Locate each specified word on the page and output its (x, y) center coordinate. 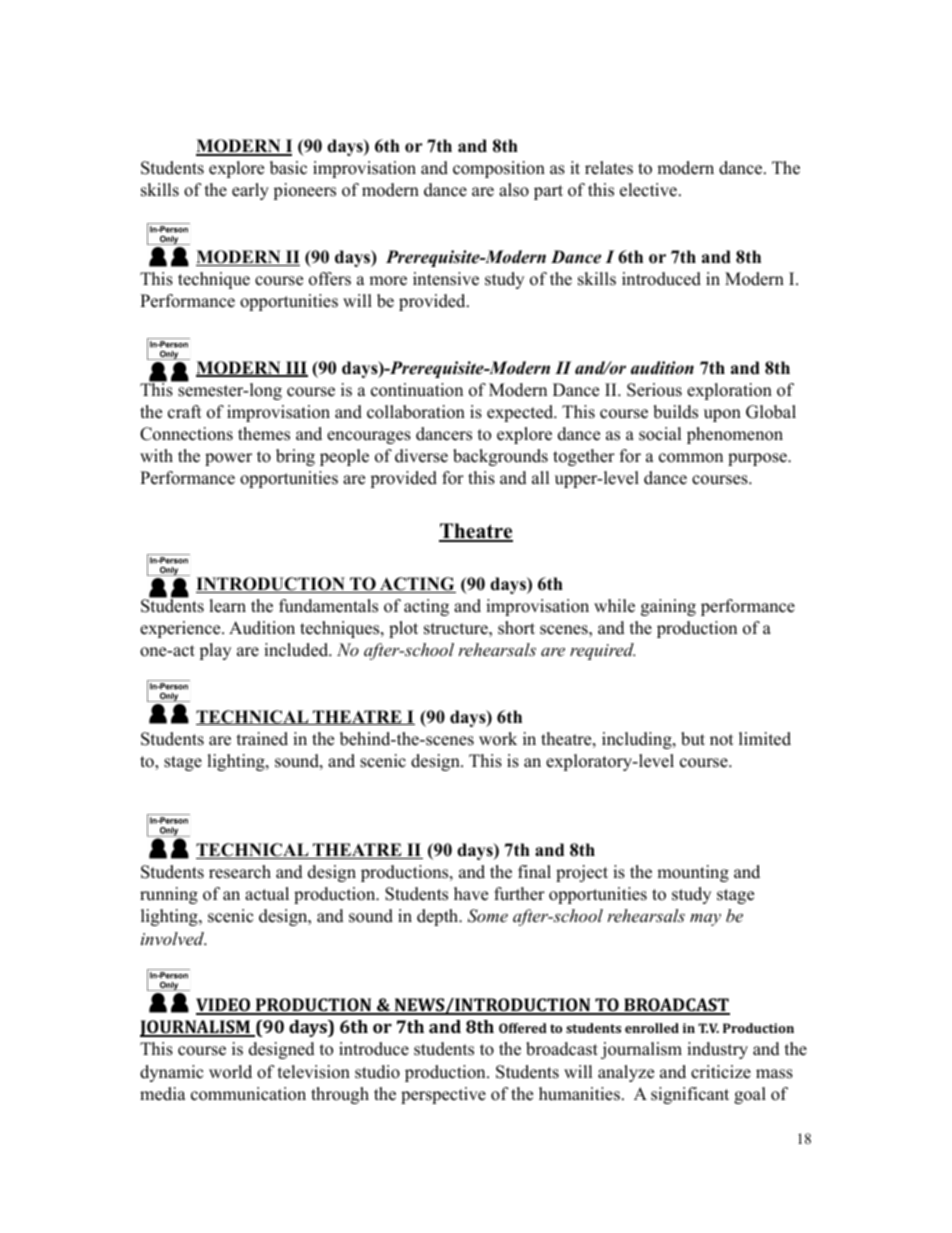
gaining (668, 607)
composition (499, 169)
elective (648, 190)
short (516, 628)
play (215, 651)
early (250, 191)
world (230, 1072)
